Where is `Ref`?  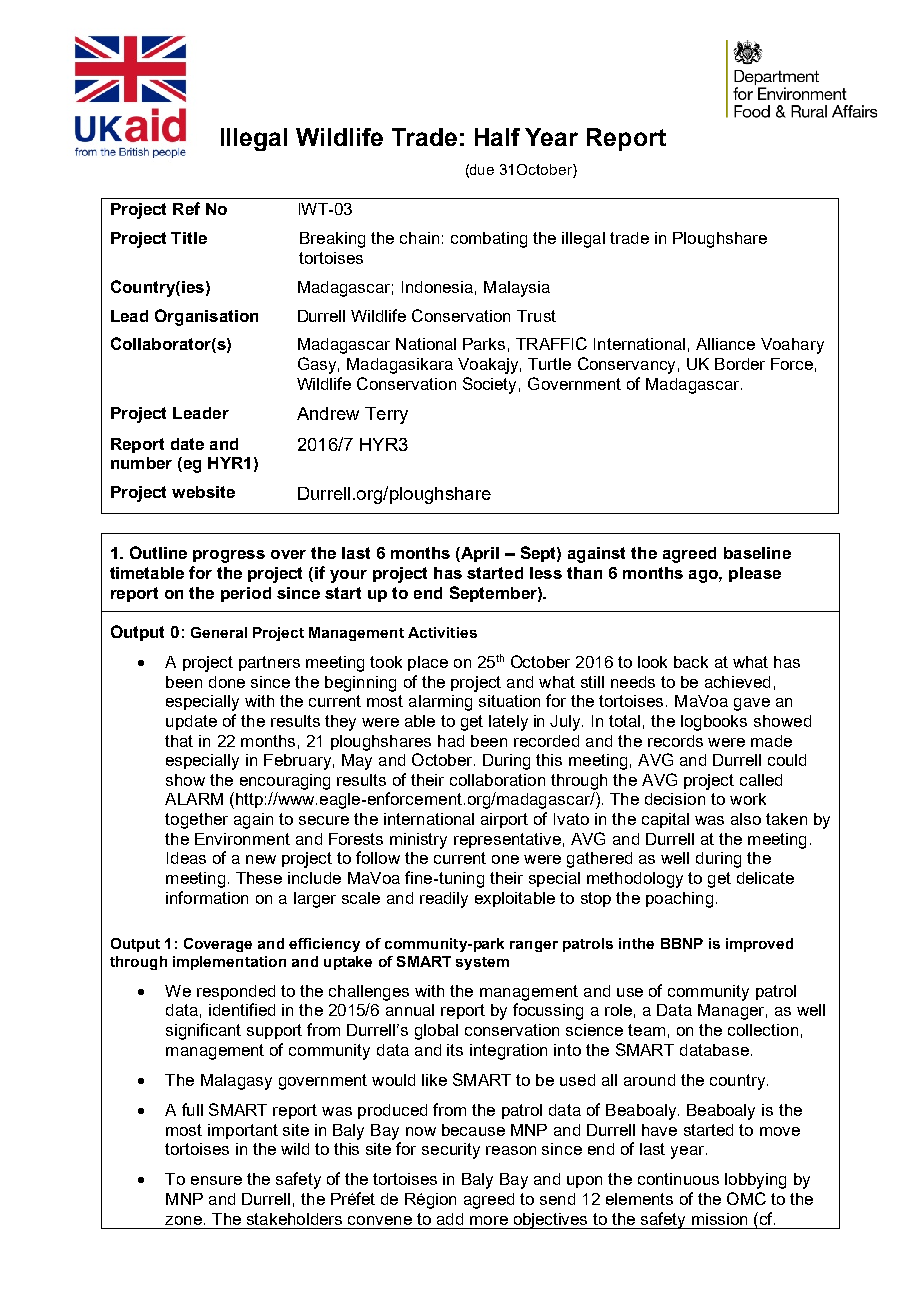 Ref is located at coordinates (186, 208).
